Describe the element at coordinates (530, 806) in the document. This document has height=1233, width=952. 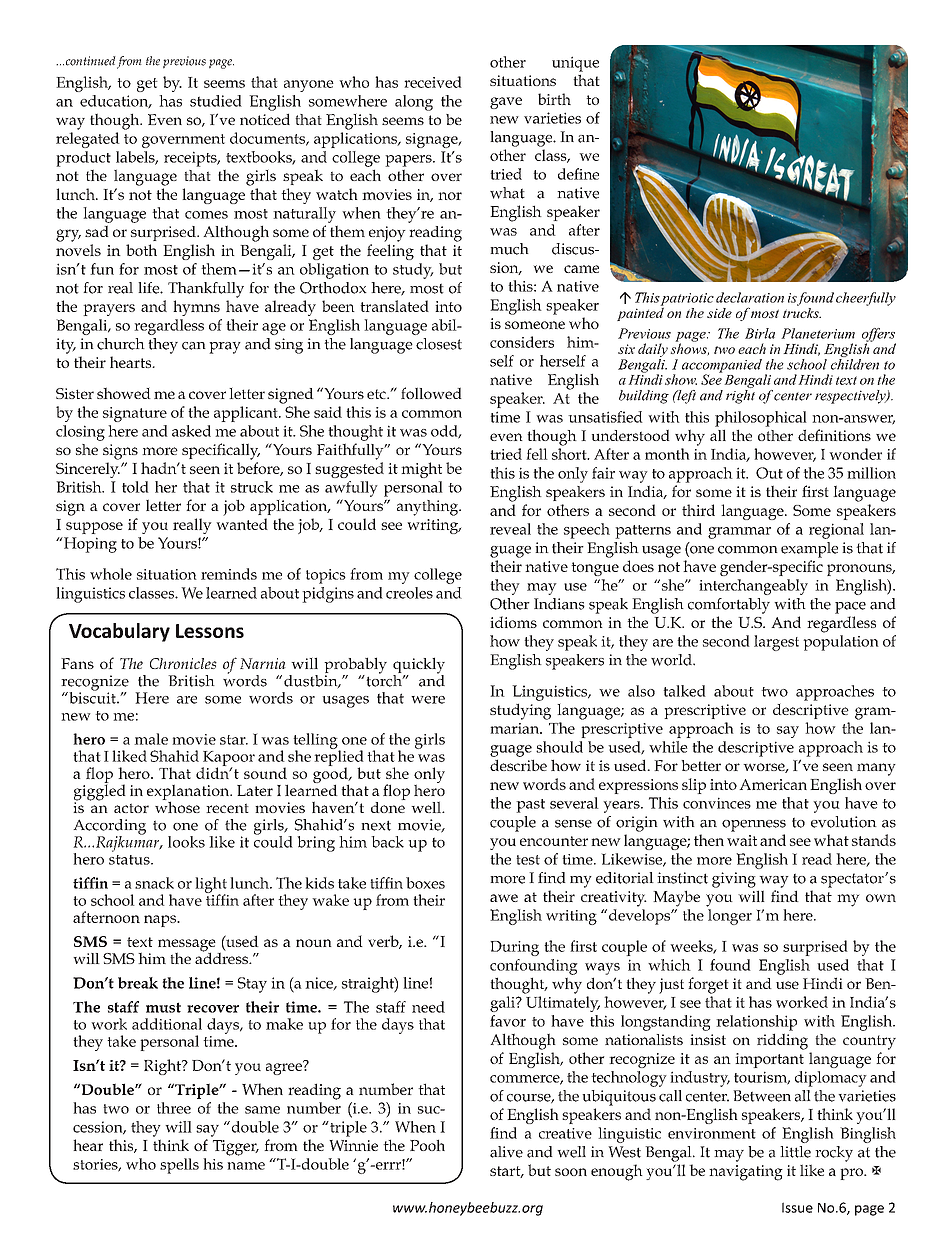
I see `past` at that location.
